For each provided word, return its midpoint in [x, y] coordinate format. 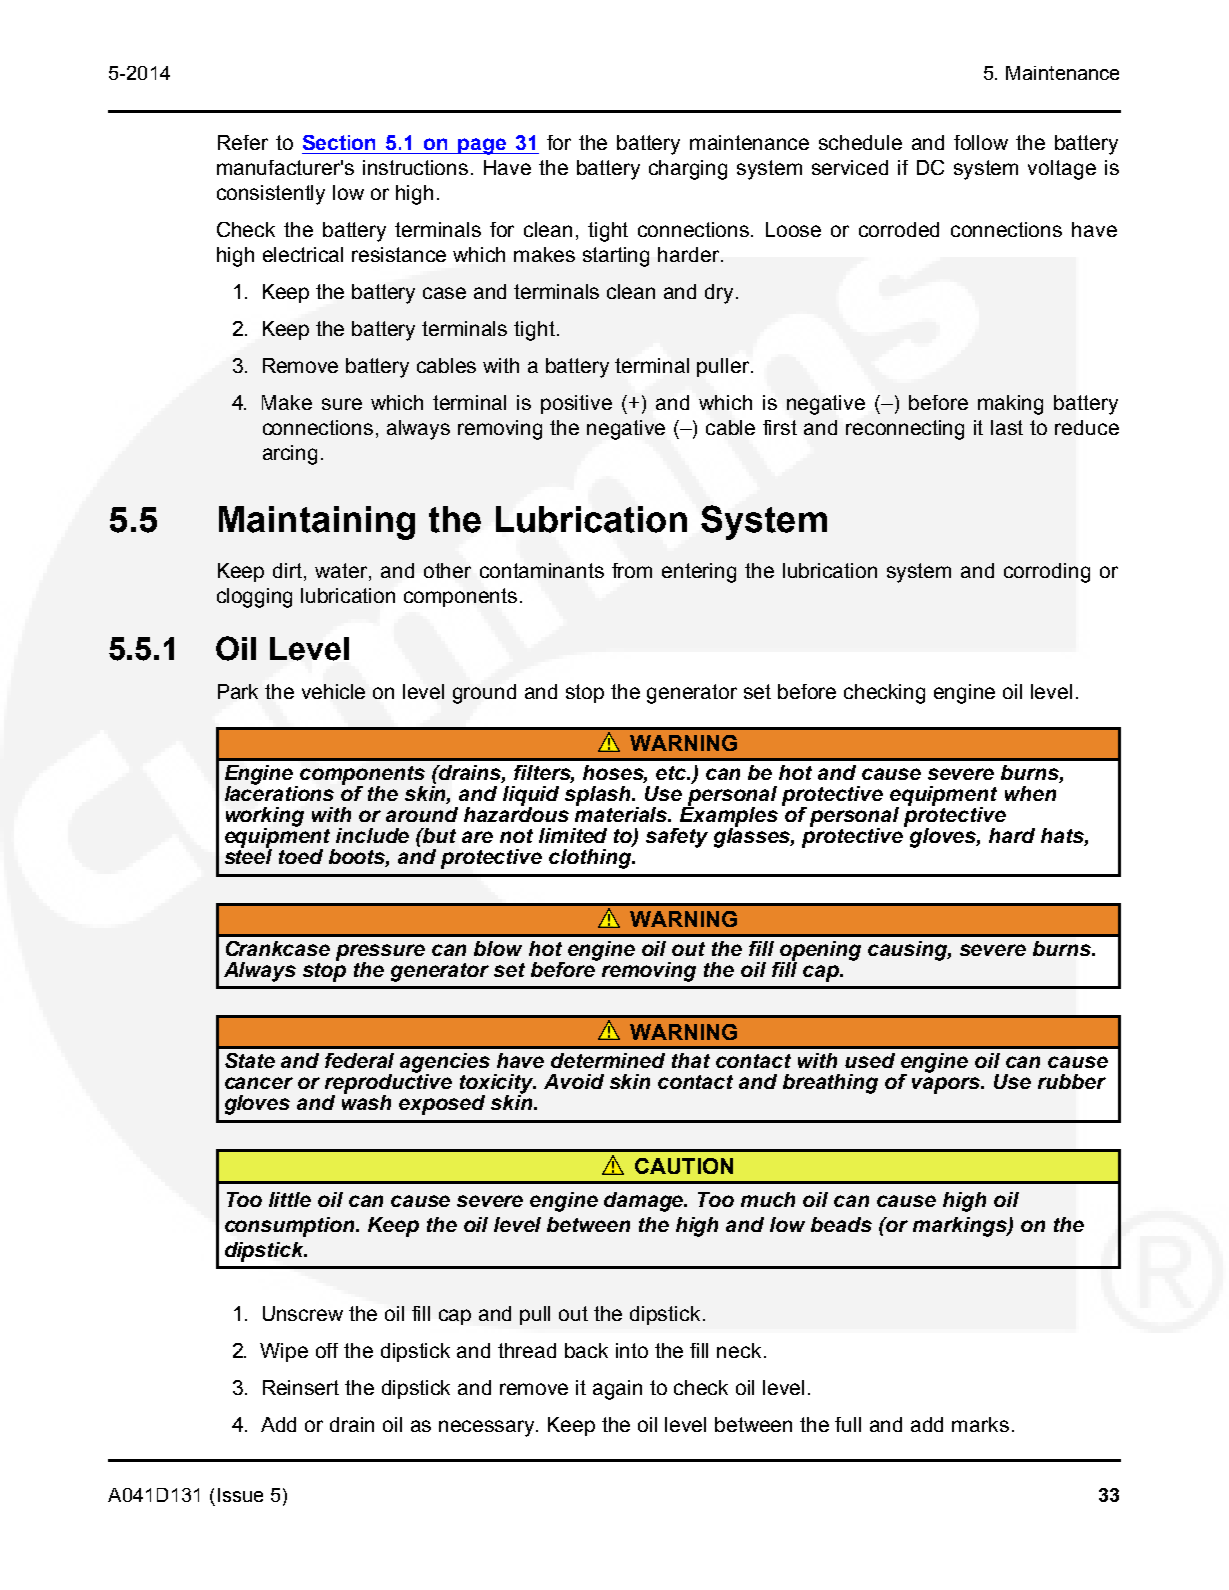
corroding [1047, 573]
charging [688, 170]
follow [981, 142]
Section [339, 142]
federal [359, 1060]
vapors [947, 1085]
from [632, 570]
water [342, 572]
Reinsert [301, 1387]
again [617, 1390]
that [691, 1060]
